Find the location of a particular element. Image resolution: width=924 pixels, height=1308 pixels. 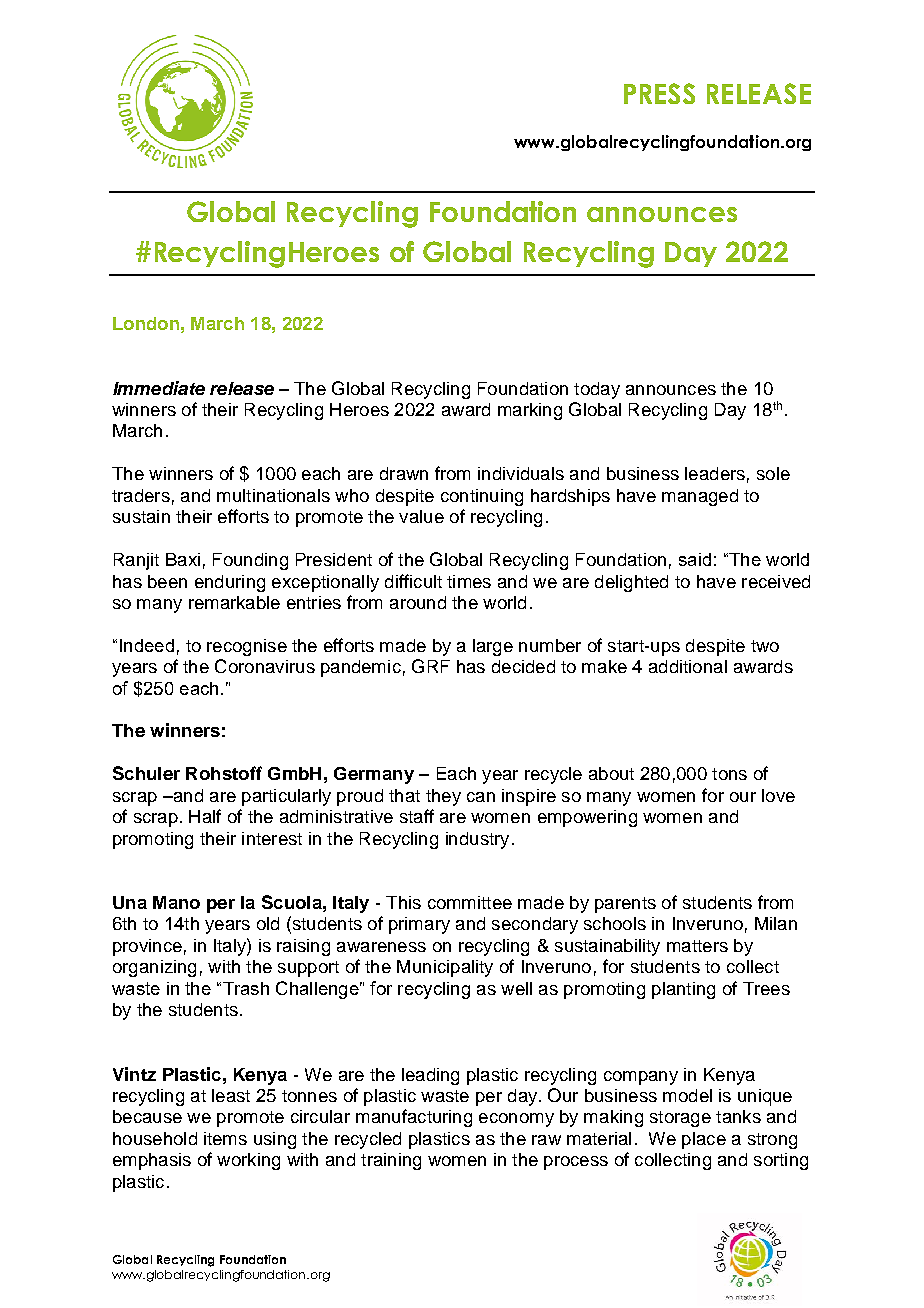

today is located at coordinates (597, 390).
